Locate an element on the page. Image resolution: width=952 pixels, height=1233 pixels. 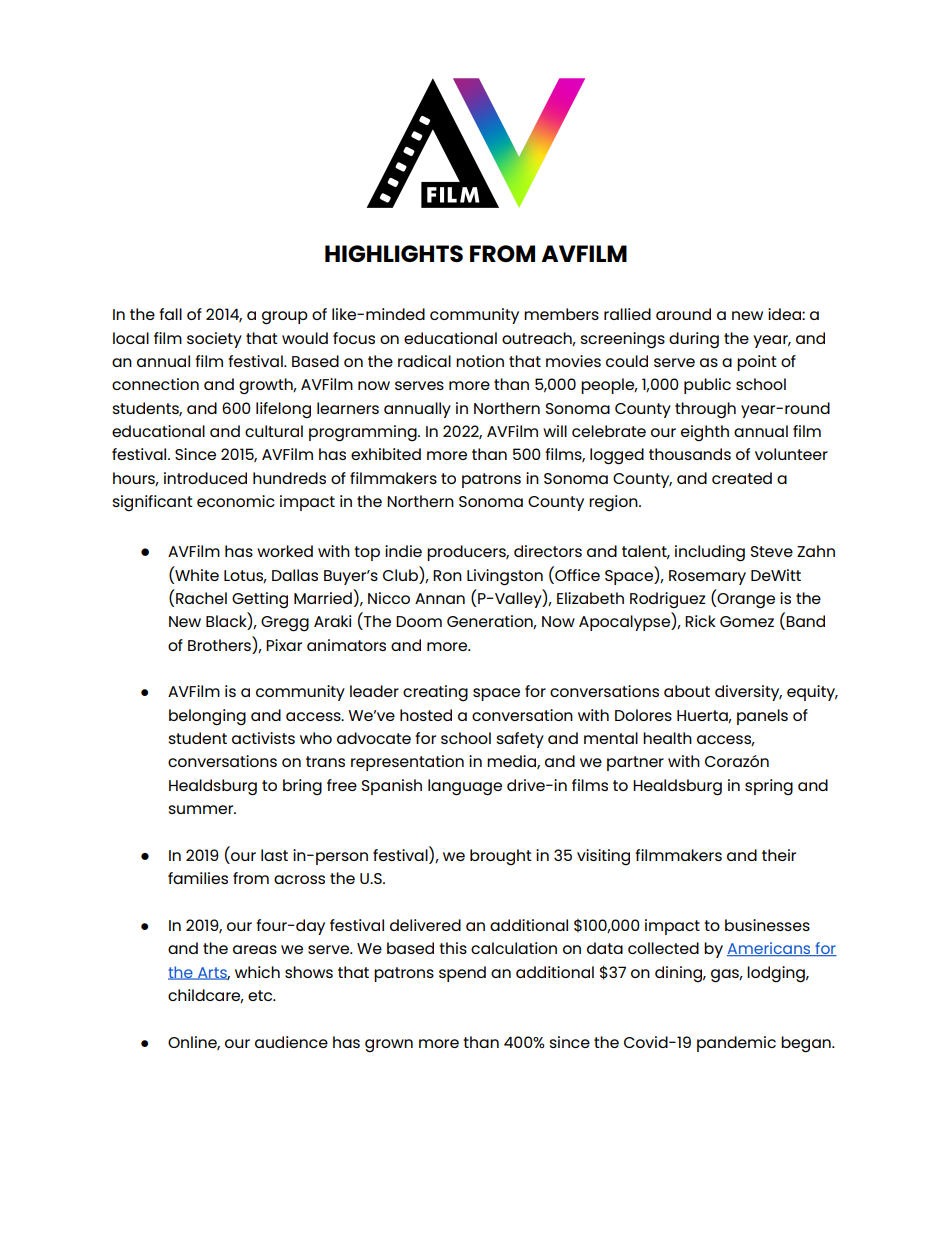
their is located at coordinates (779, 855).
